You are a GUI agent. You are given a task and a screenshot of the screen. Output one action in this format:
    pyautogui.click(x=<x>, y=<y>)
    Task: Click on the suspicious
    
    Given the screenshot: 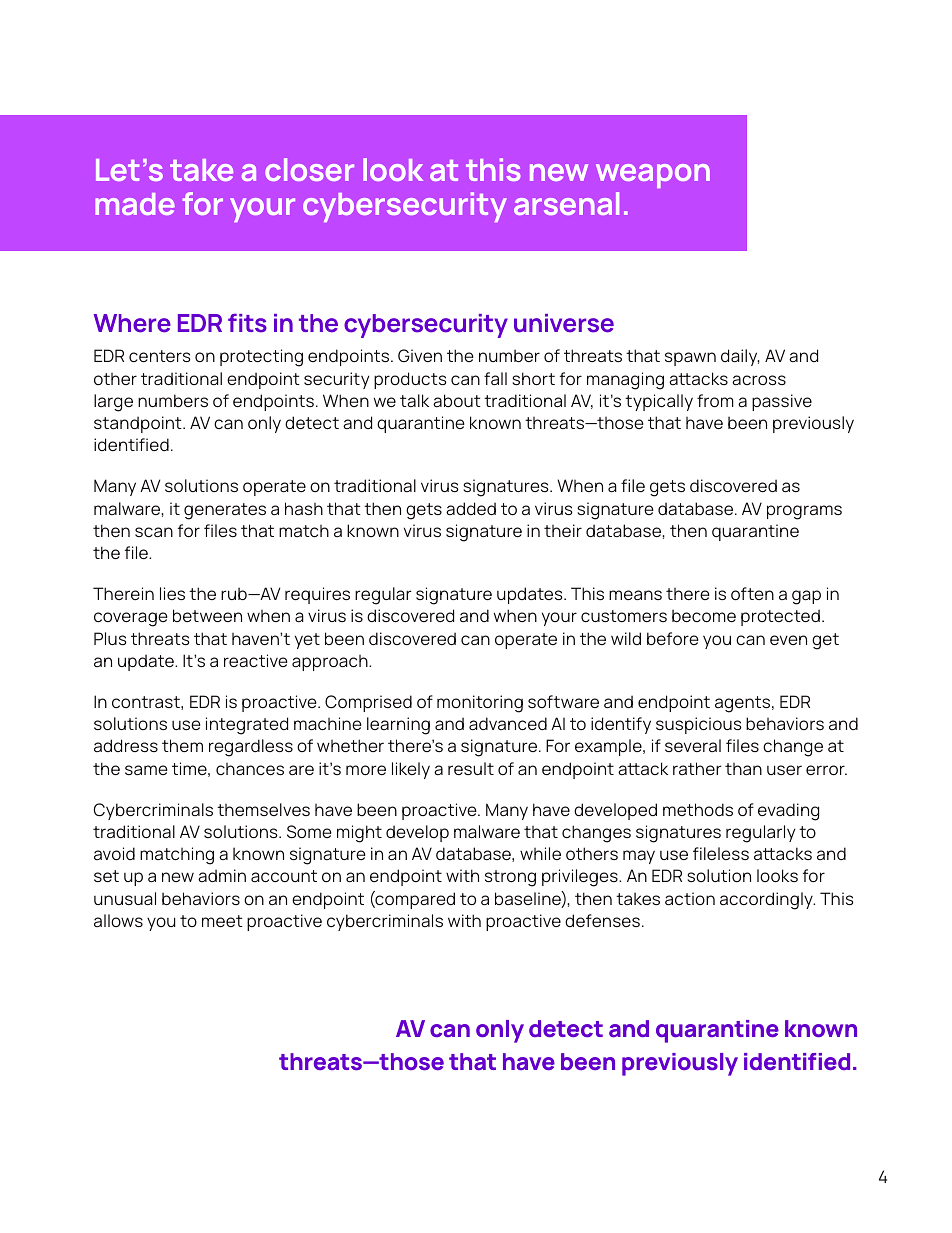 What is the action you would take?
    pyautogui.click(x=699, y=725)
